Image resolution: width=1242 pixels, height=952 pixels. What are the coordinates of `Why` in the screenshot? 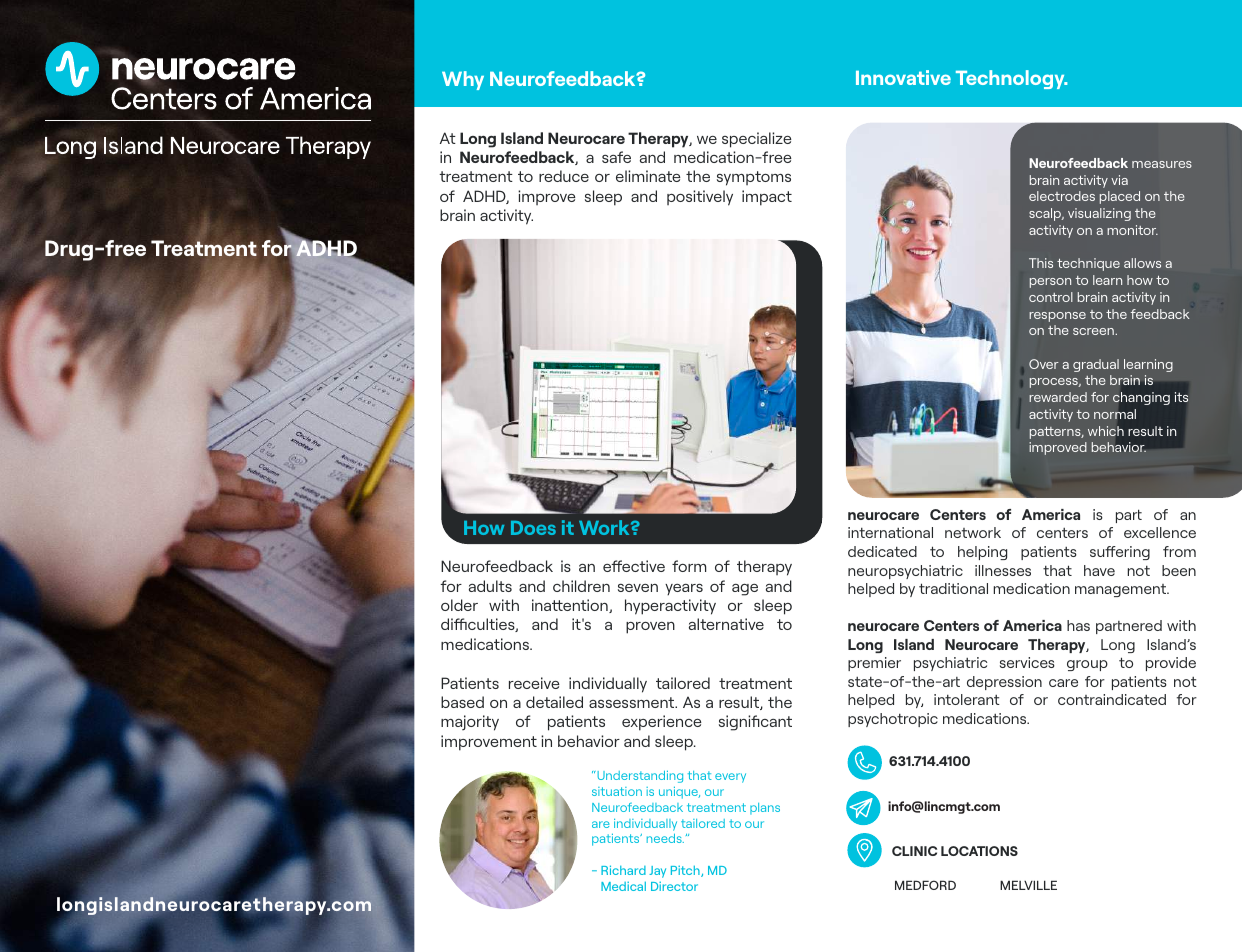 It's located at (463, 80).
